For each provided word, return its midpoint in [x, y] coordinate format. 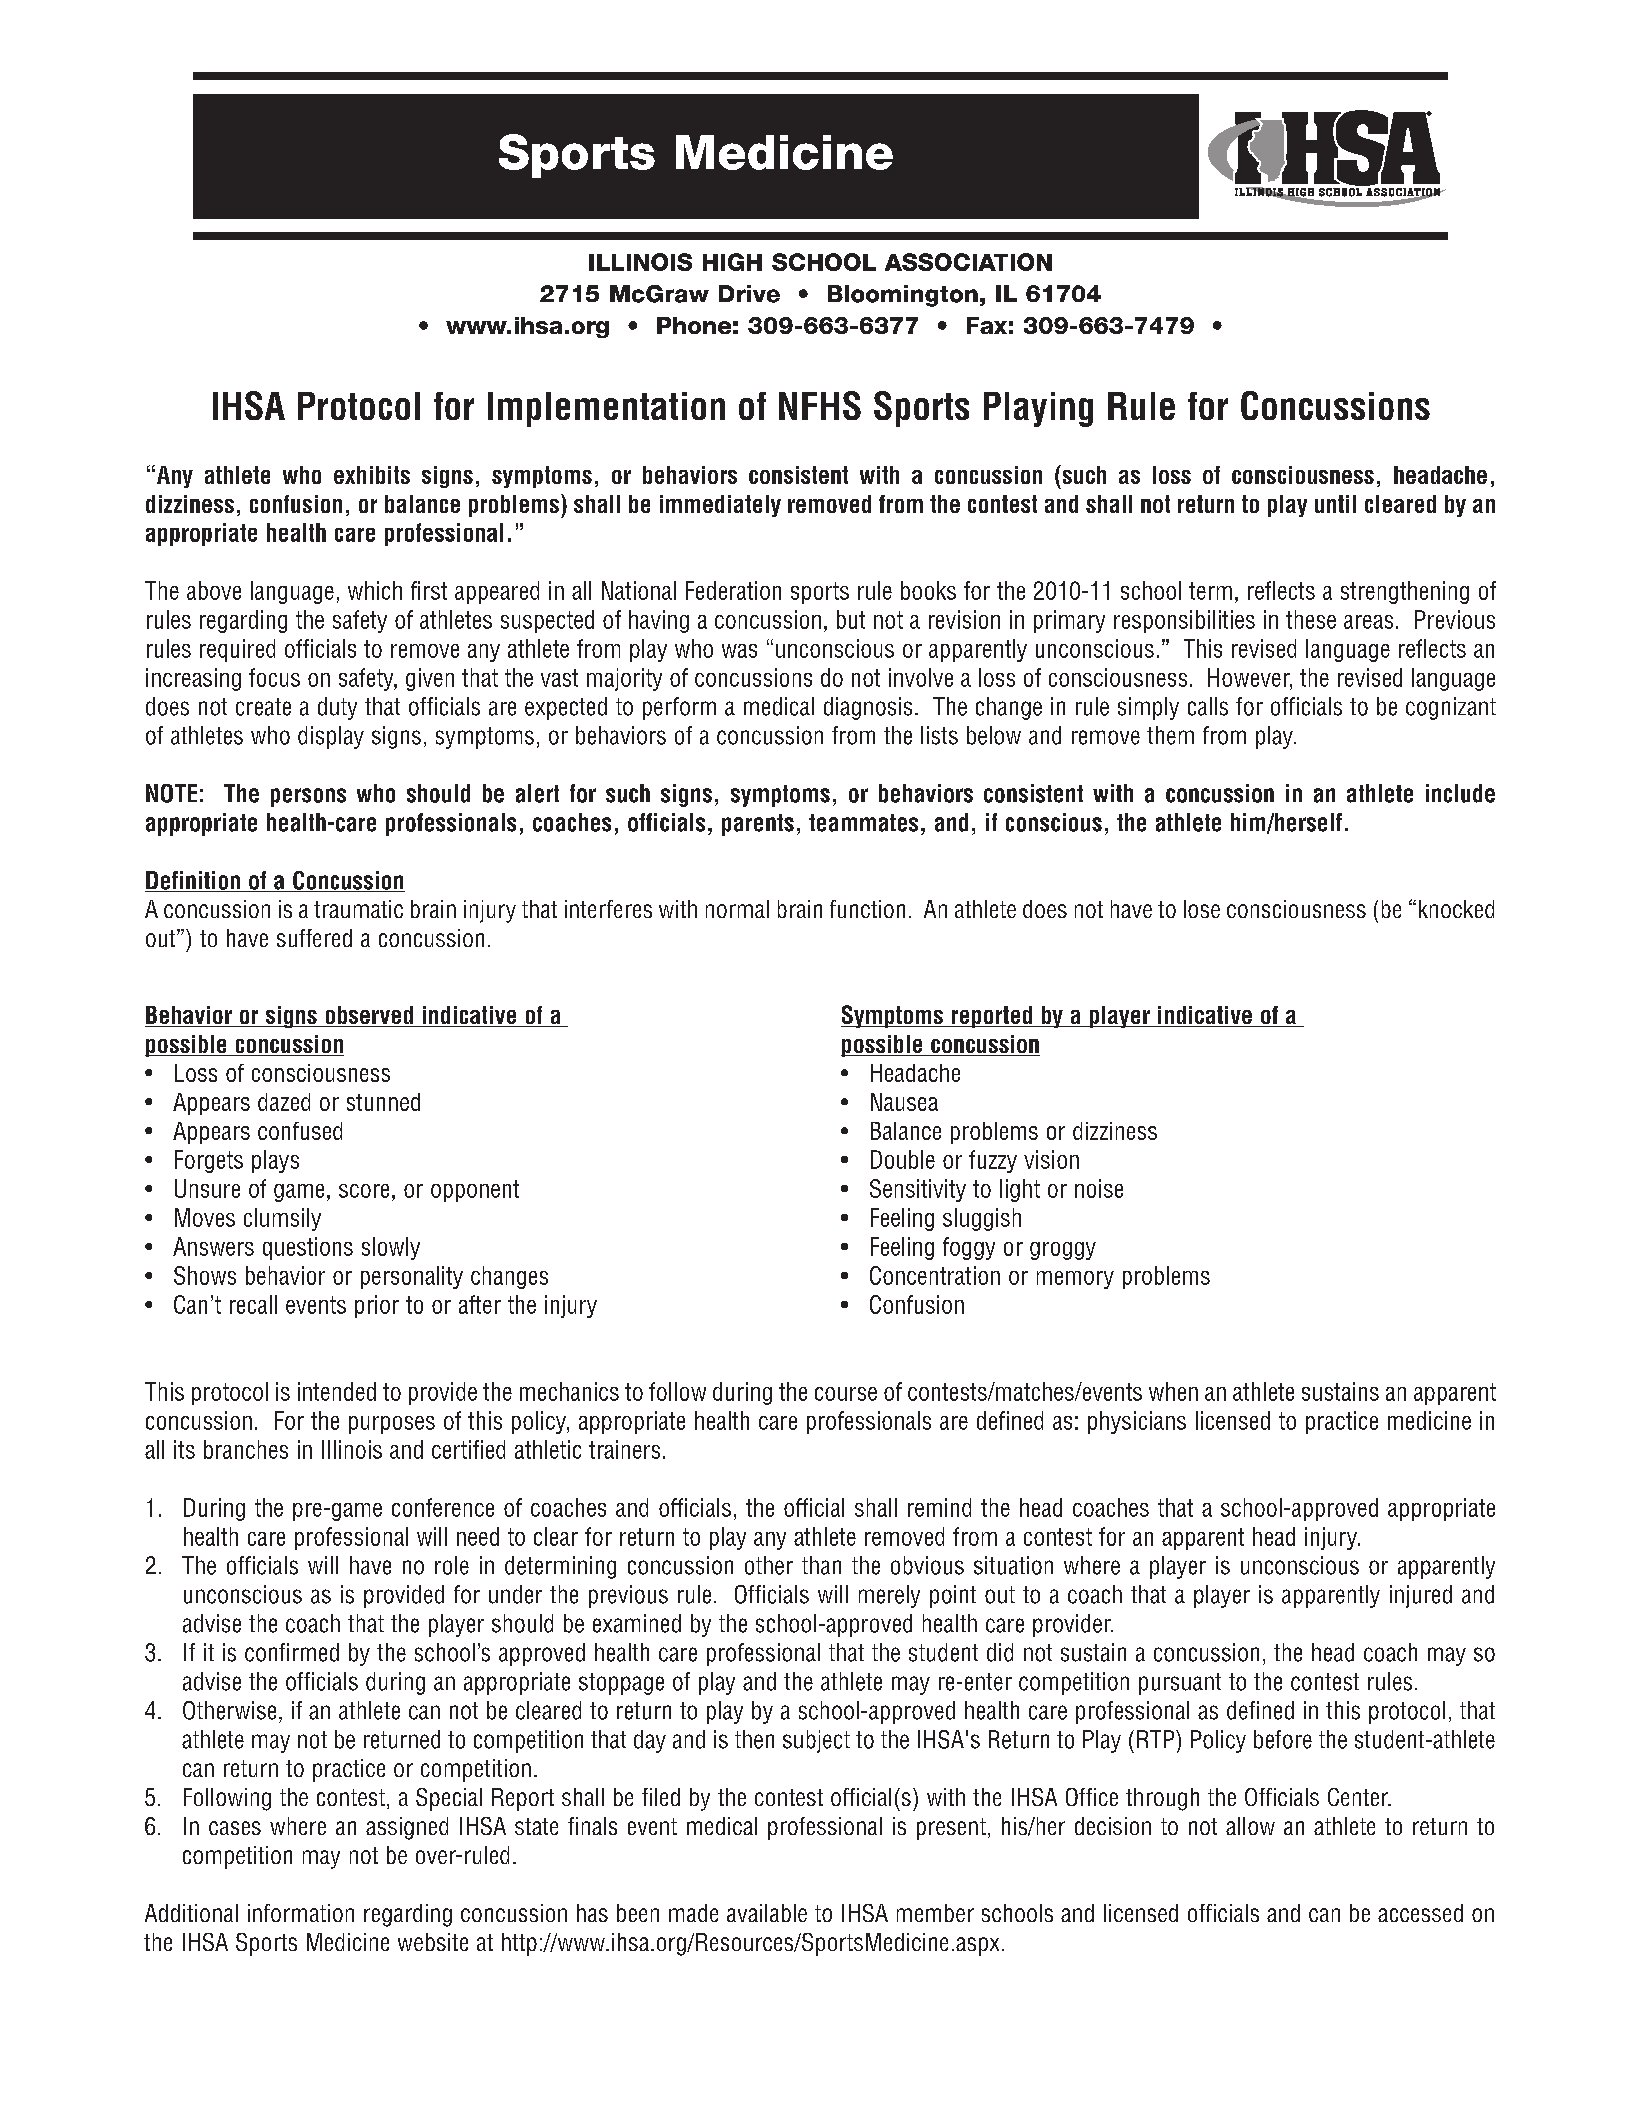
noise [1099, 1188]
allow [1250, 1826]
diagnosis [868, 708]
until [1335, 504]
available [767, 1913]
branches [246, 1449]
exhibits [372, 475]
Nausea [904, 1102]
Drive [749, 294]
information [301, 1913]
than [821, 1565]
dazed [284, 1102]
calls [1208, 706]
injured [1421, 1596]
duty [337, 708]
